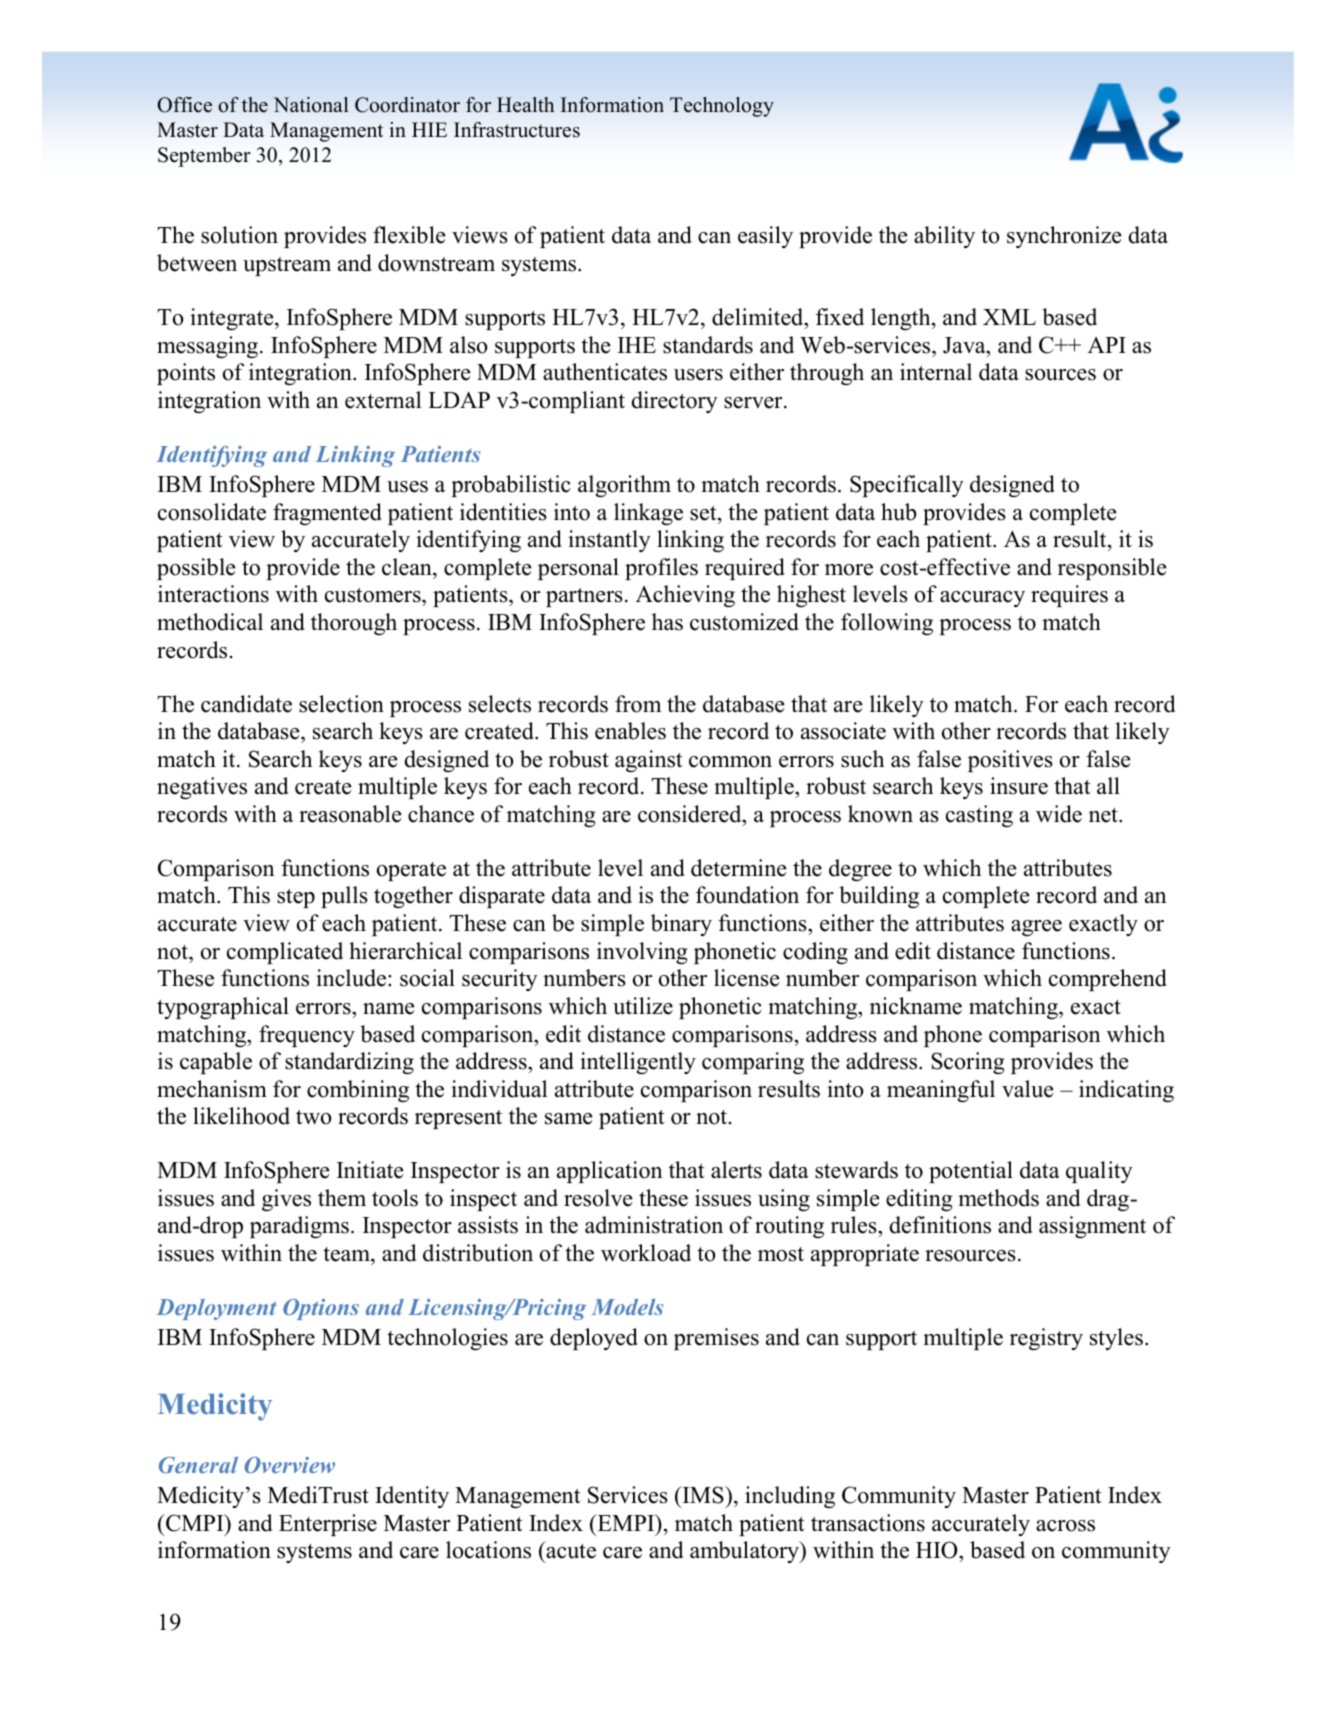 The height and width of the document is (1729, 1336). What do you see at coordinates (1064, 237) in the document?
I see `synchronize` at bounding box center [1064, 237].
